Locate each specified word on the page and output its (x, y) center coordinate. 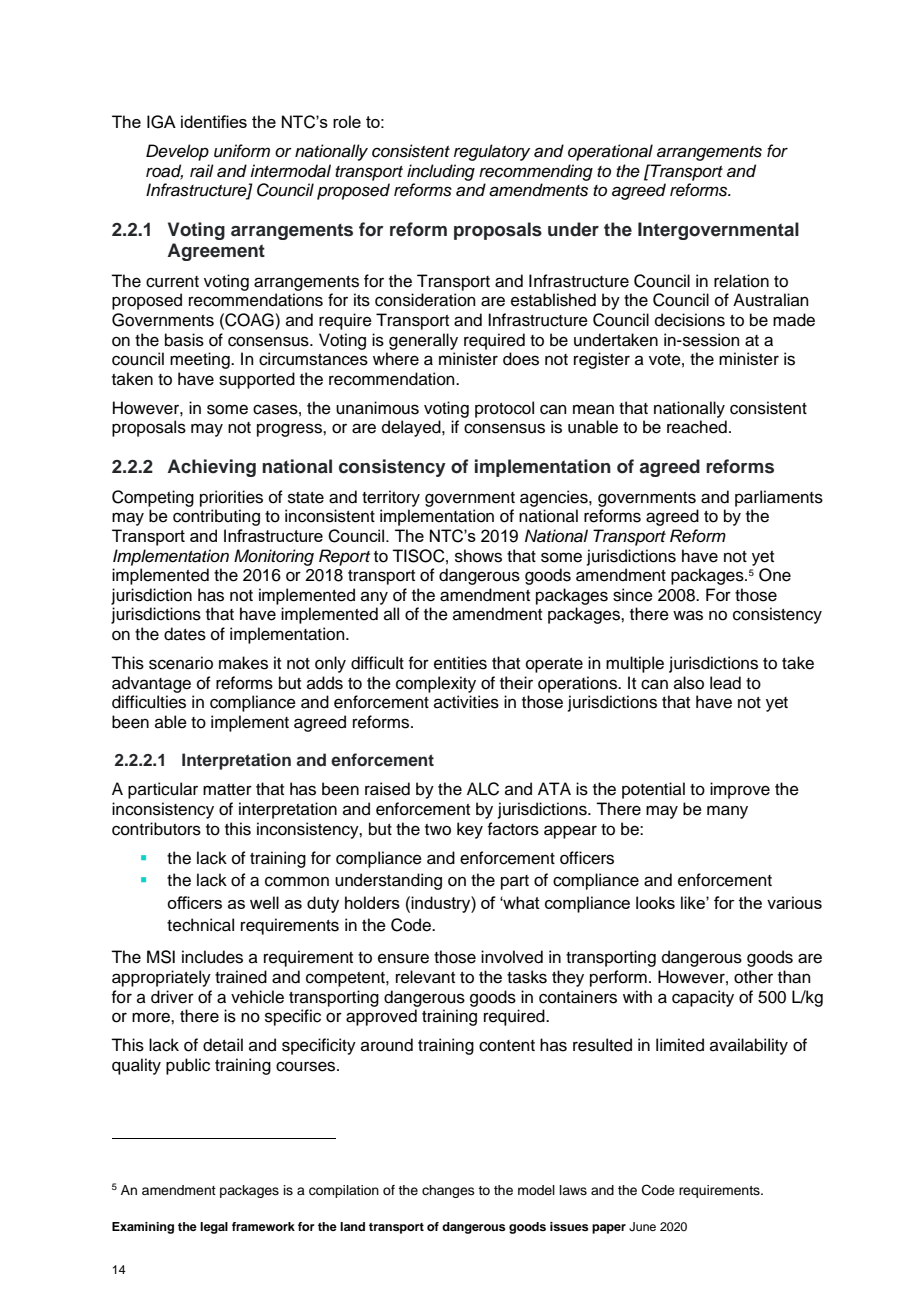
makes (243, 663)
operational (610, 152)
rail (202, 171)
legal (214, 1228)
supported (257, 380)
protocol (504, 409)
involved (512, 957)
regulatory (492, 152)
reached (697, 427)
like (694, 902)
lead (725, 683)
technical (200, 925)
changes (448, 1191)
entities (460, 663)
